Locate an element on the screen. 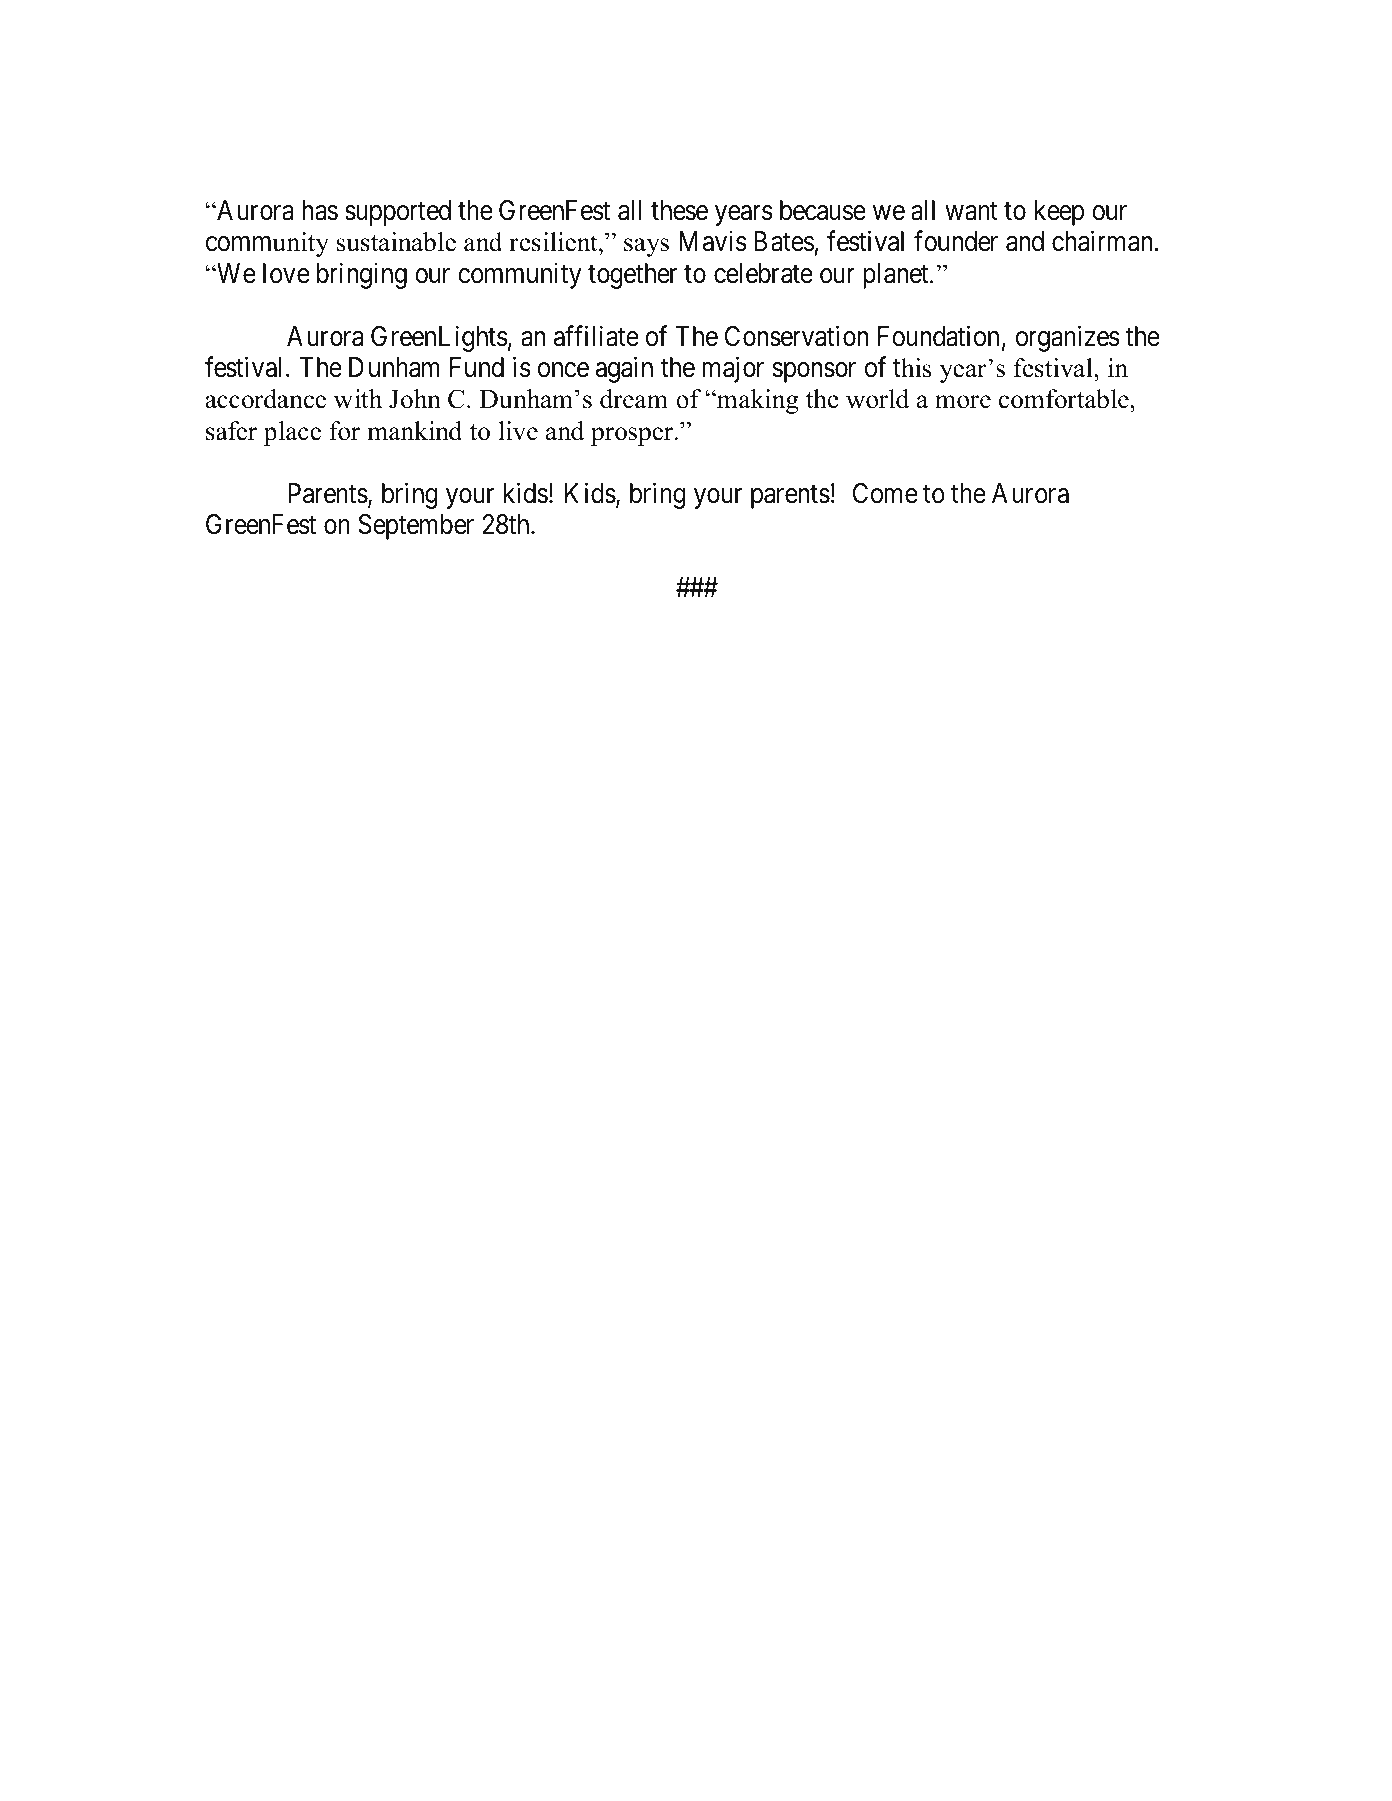 The width and height of the screenshot is (1392, 1801). Fund is located at coordinates (477, 367).
